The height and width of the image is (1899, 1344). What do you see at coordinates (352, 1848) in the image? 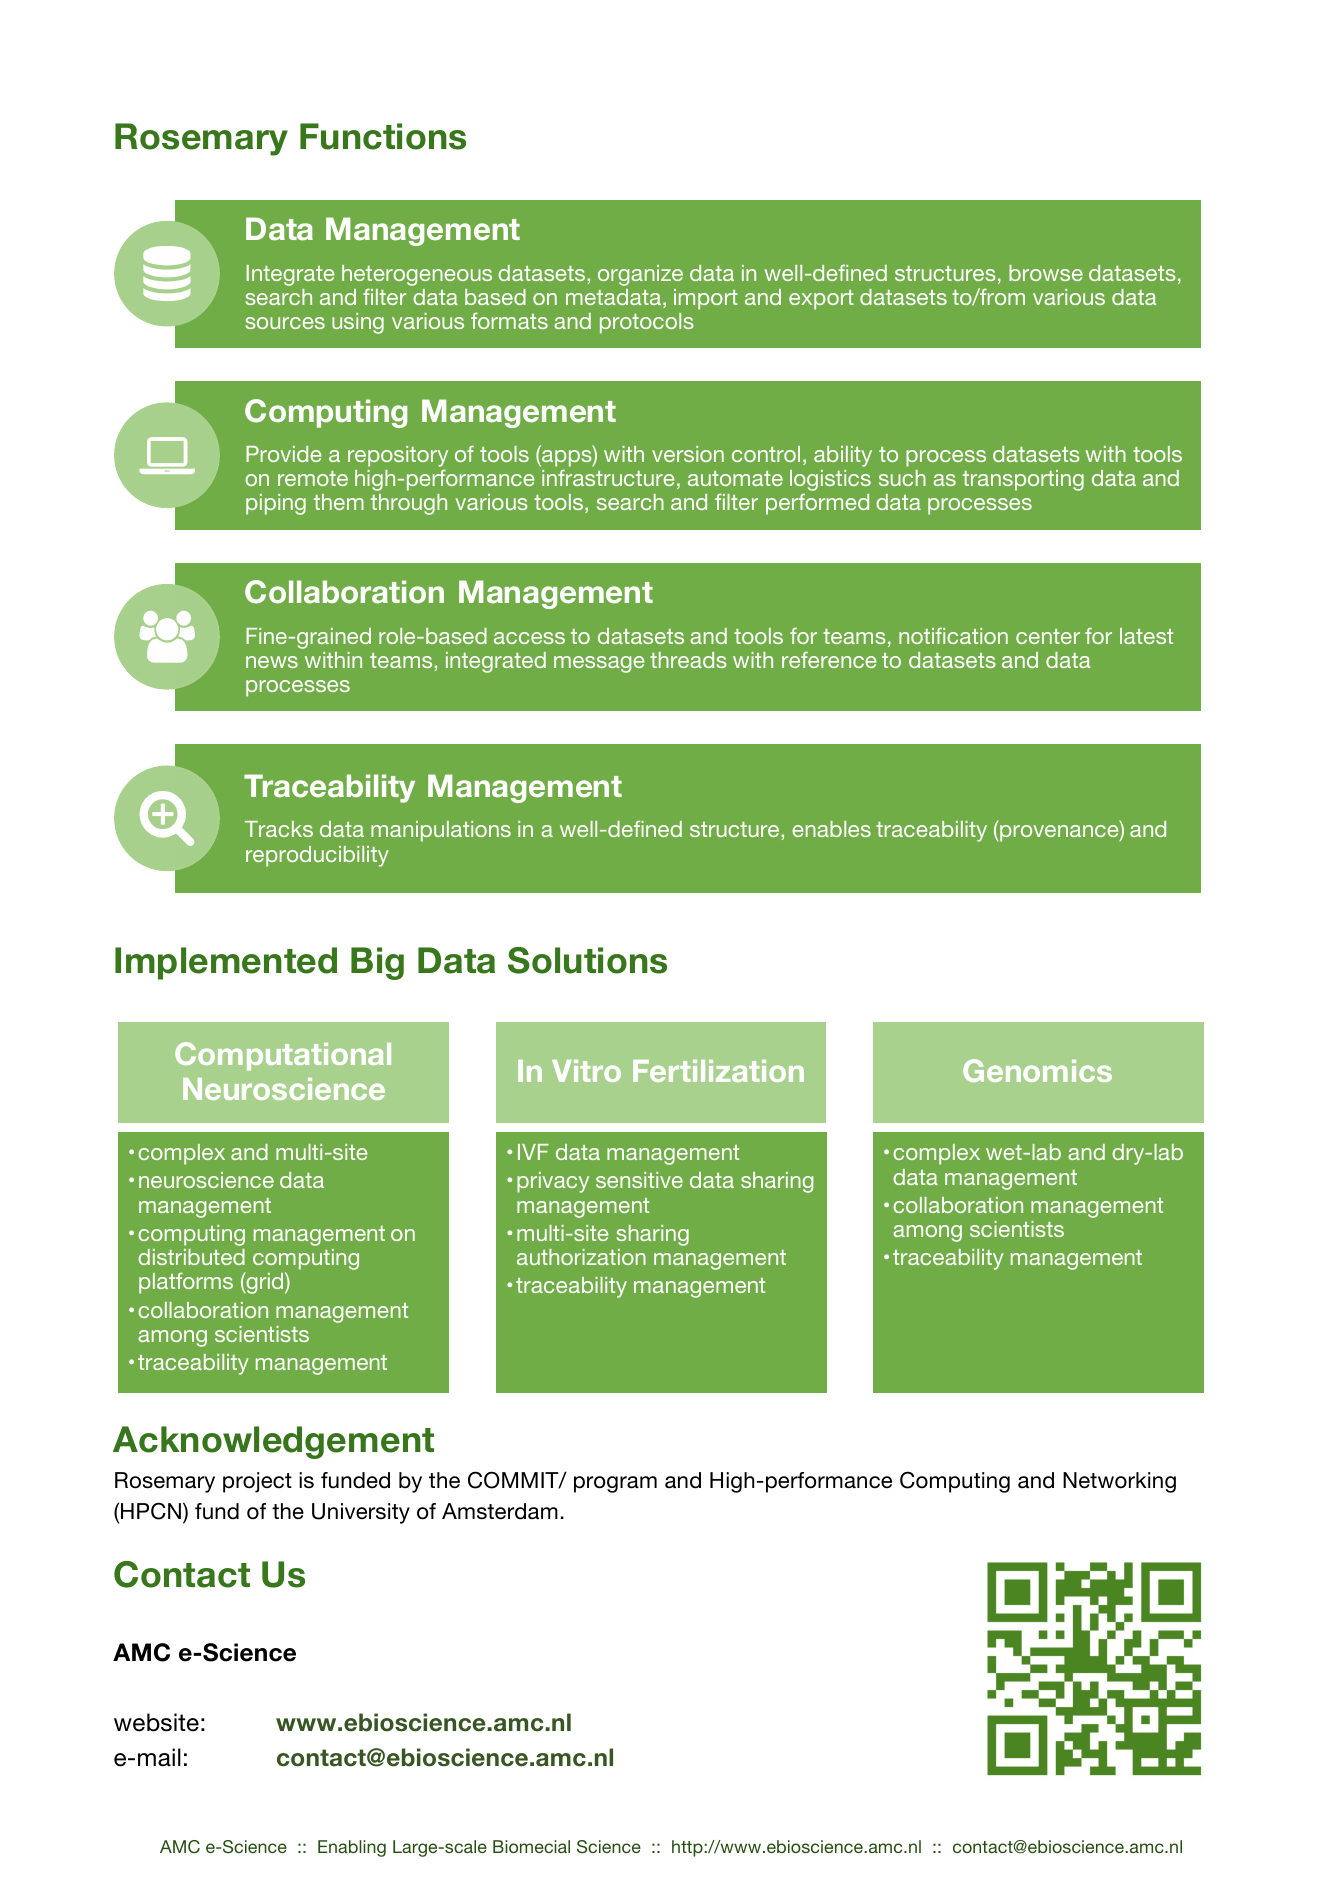
I see `Enabling` at bounding box center [352, 1848].
